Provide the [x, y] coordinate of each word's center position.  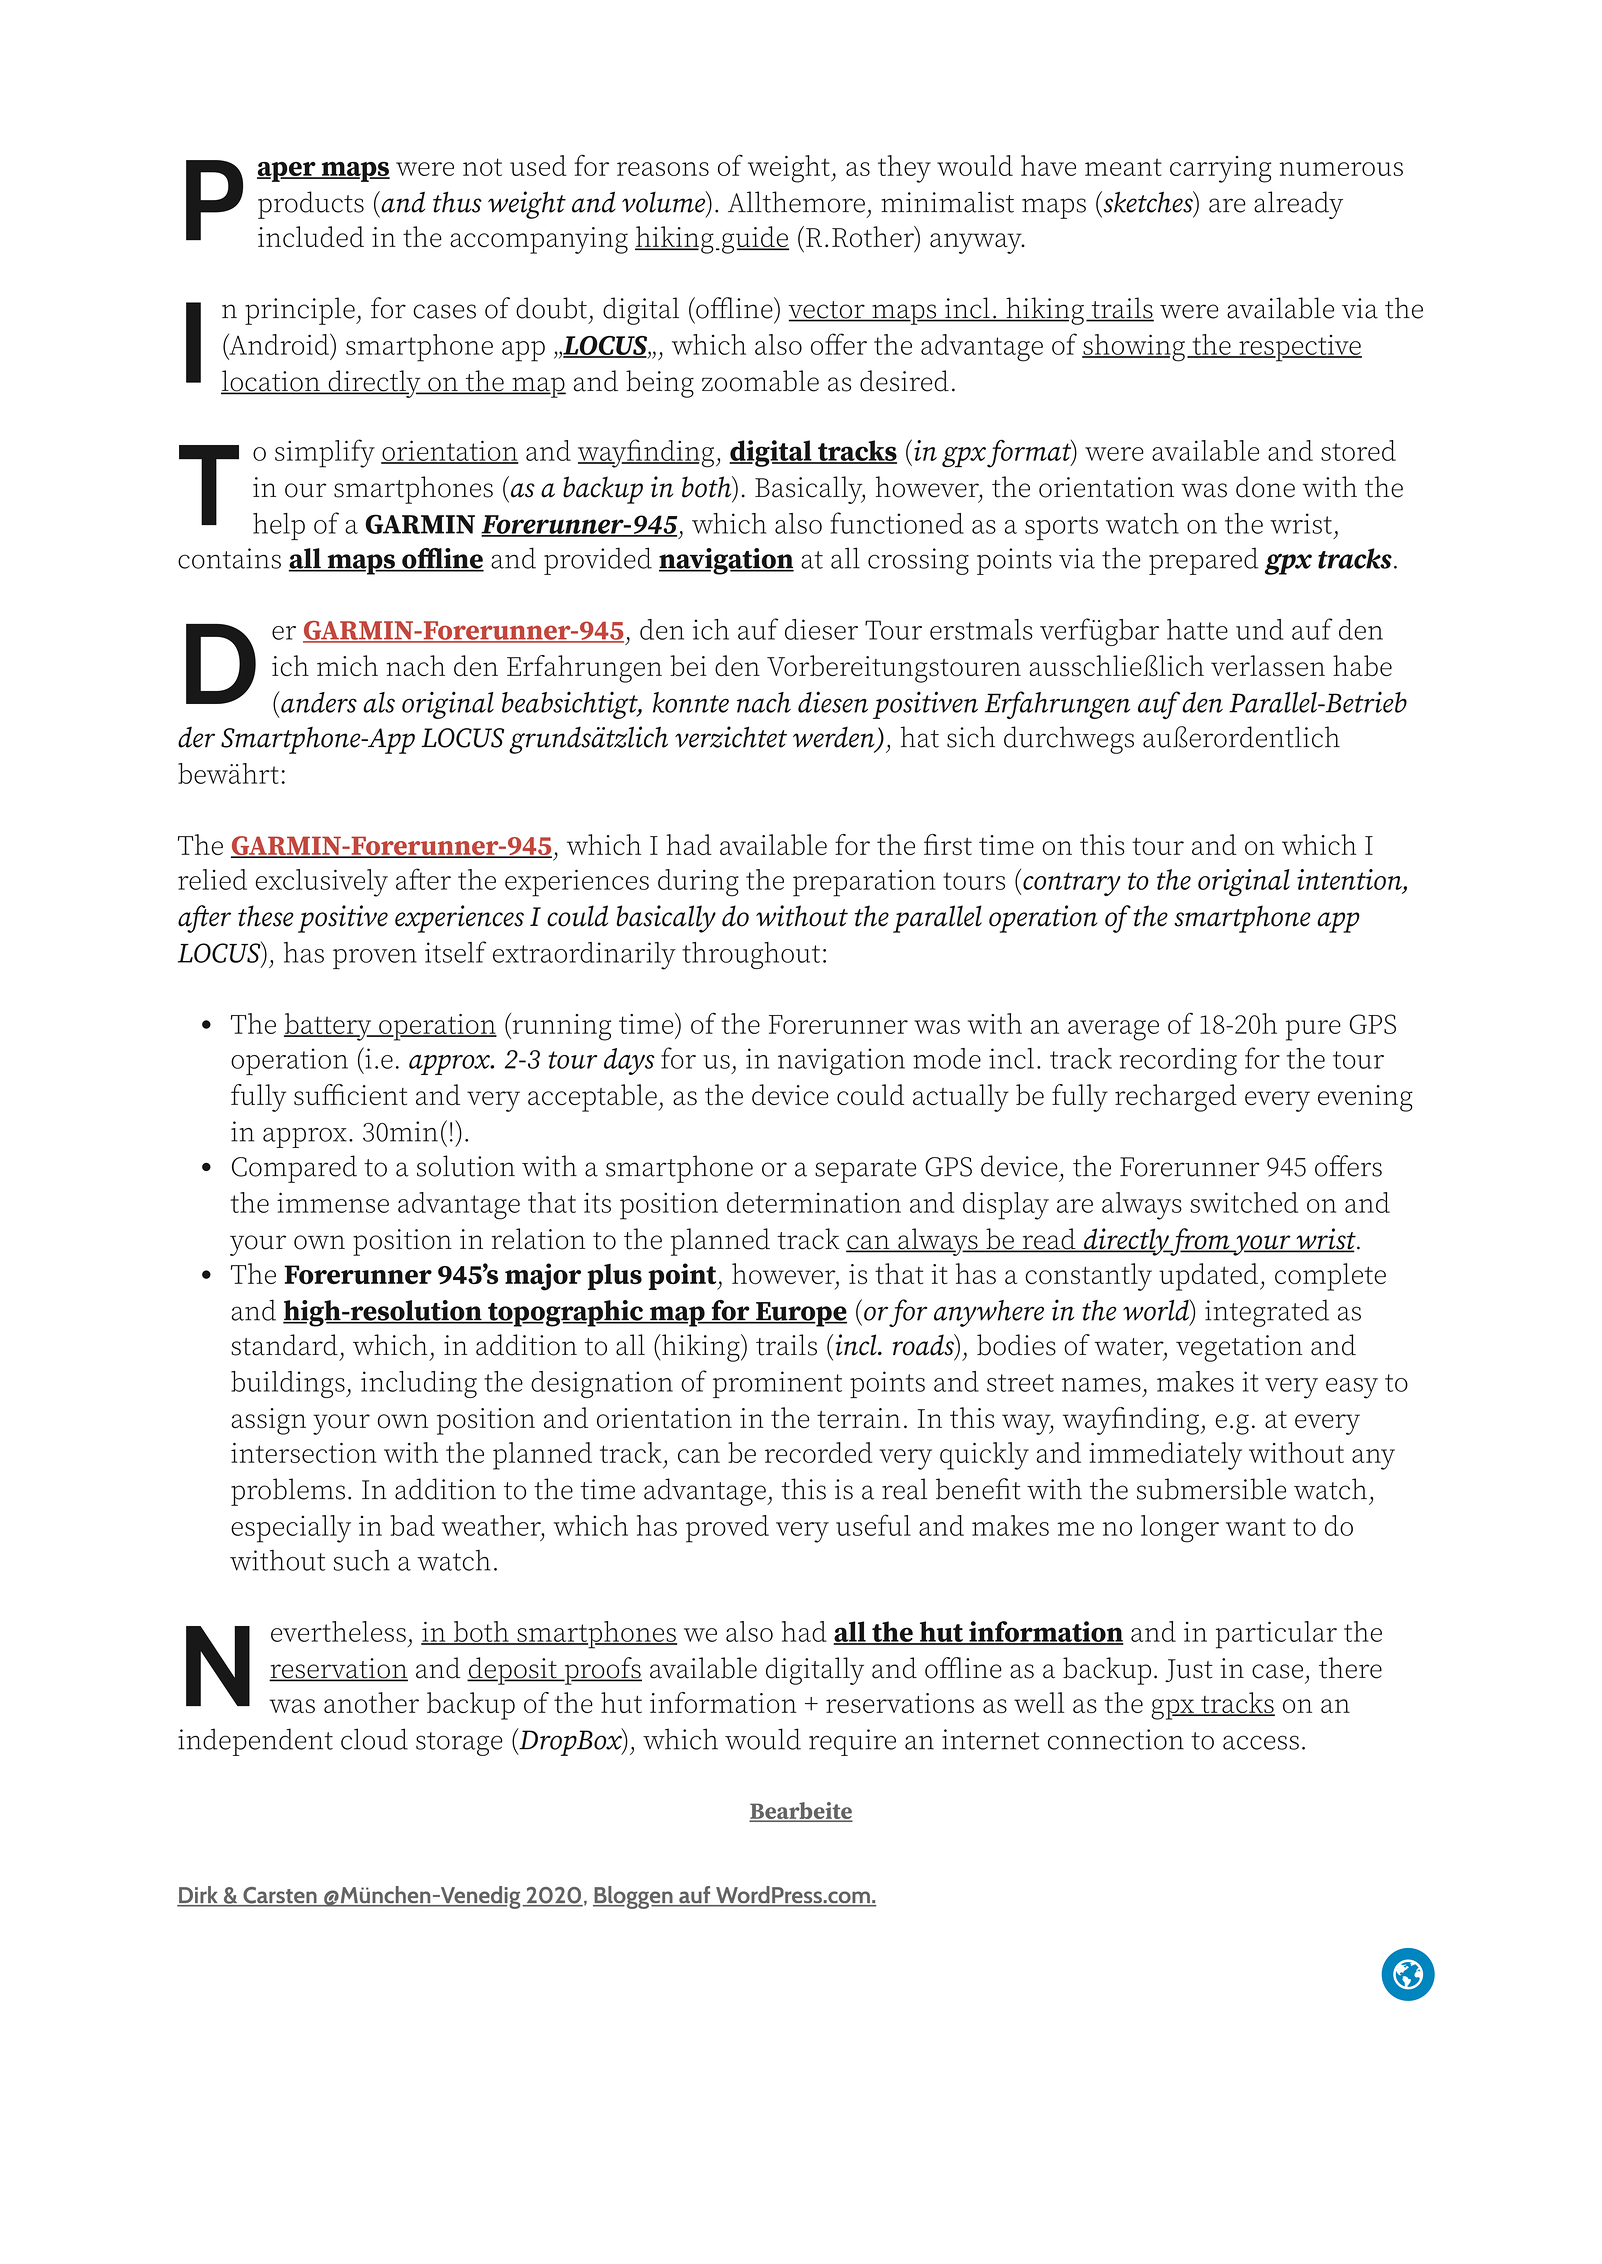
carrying [1220, 169]
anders [318, 702]
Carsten [280, 1896]
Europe [800, 1314]
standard [284, 1345]
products [311, 205]
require [852, 1742]
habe [1362, 666]
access [1261, 1742]
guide [755, 240]
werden [835, 738]
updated [1210, 1277]
